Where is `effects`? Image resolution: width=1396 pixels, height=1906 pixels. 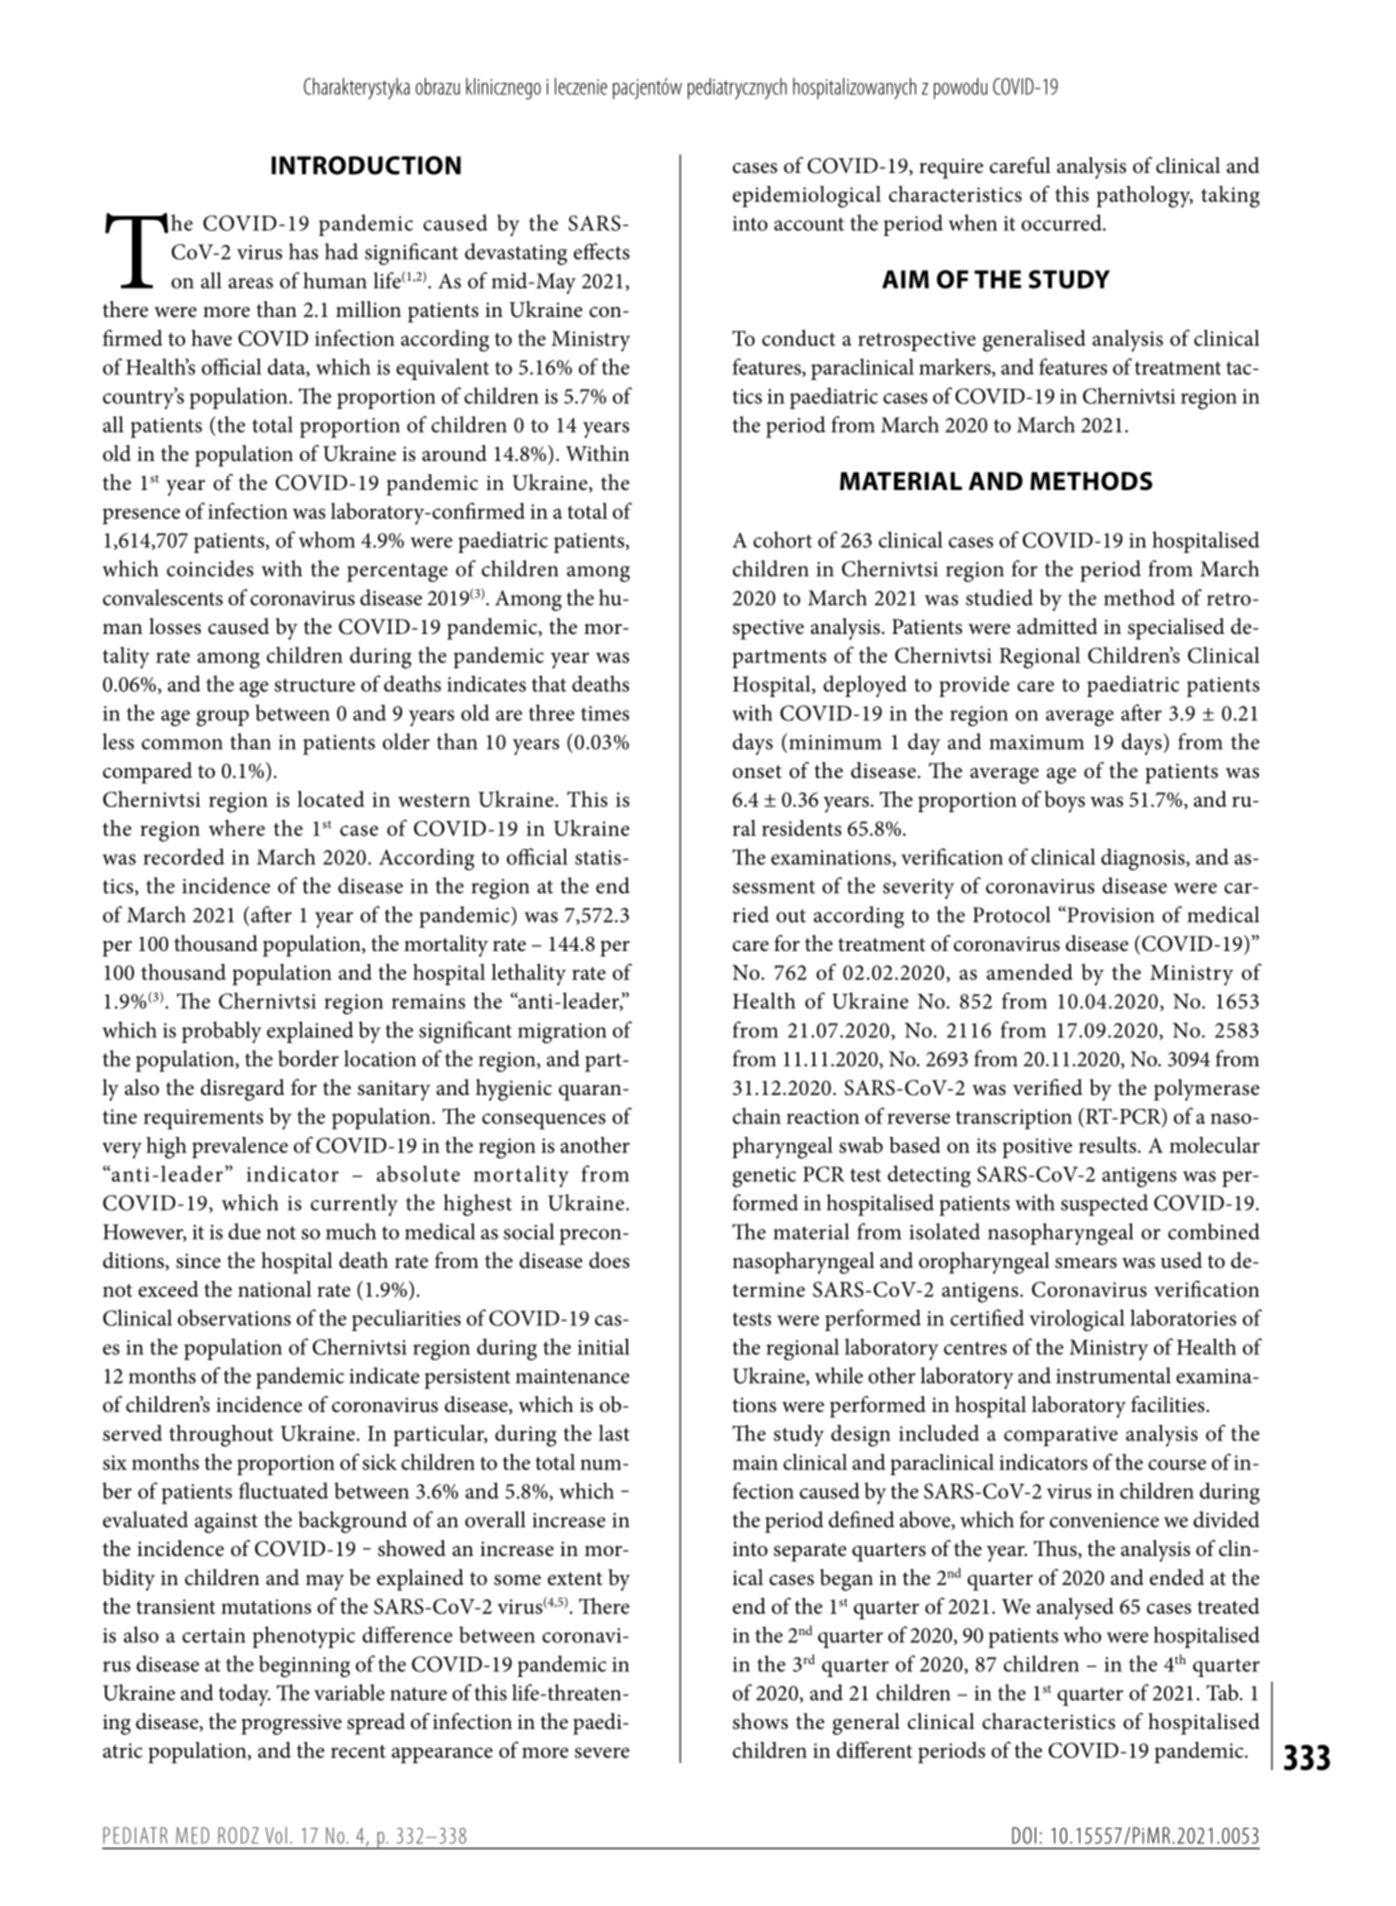 effects is located at coordinates (602, 251).
